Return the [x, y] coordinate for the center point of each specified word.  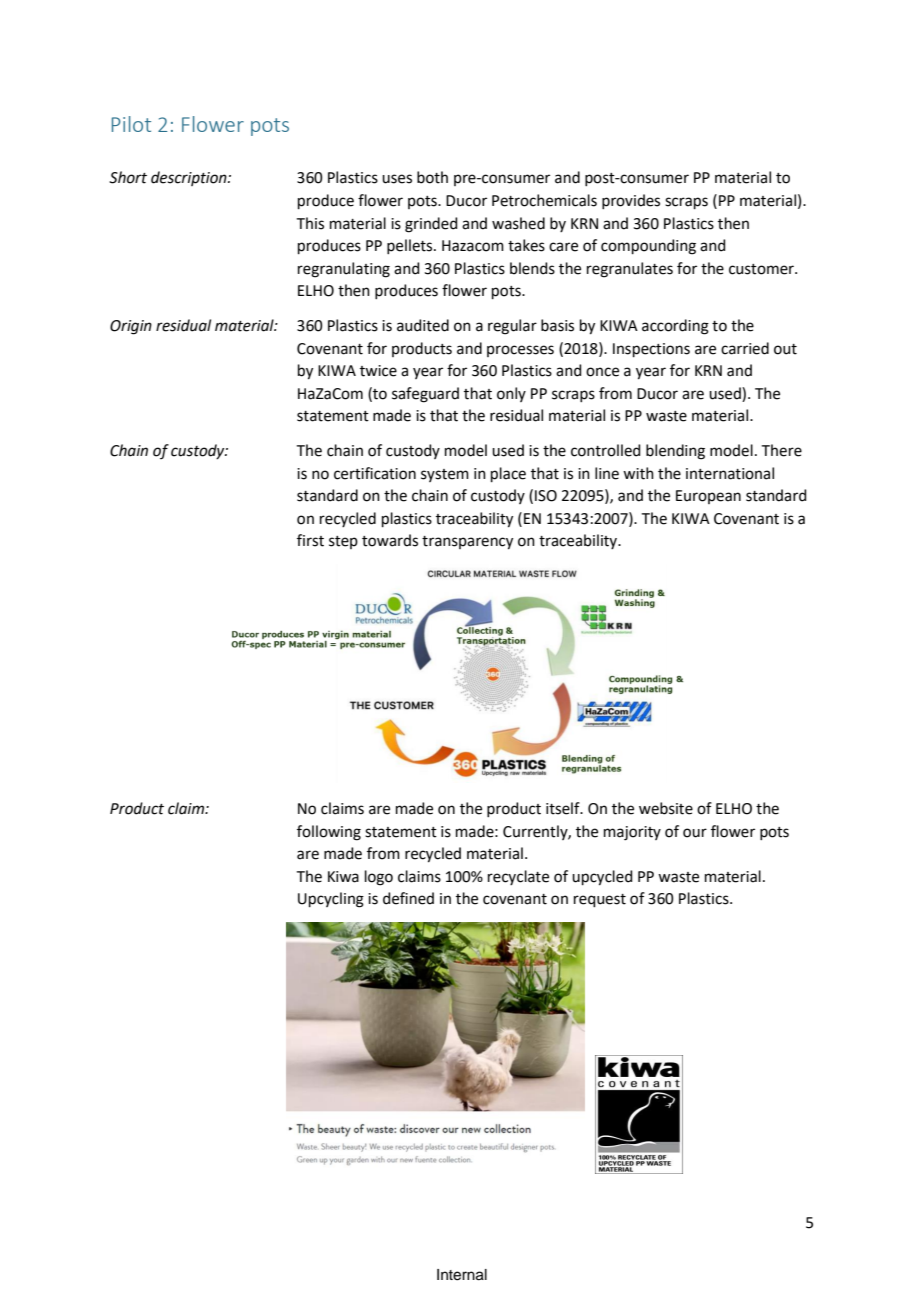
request [600, 900]
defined [408, 898]
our [695, 833]
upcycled [602, 878]
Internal [462, 1275]
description [190, 178]
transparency [467, 543]
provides [631, 201]
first [310, 540]
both [432, 177]
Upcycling [331, 900]
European [708, 497]
